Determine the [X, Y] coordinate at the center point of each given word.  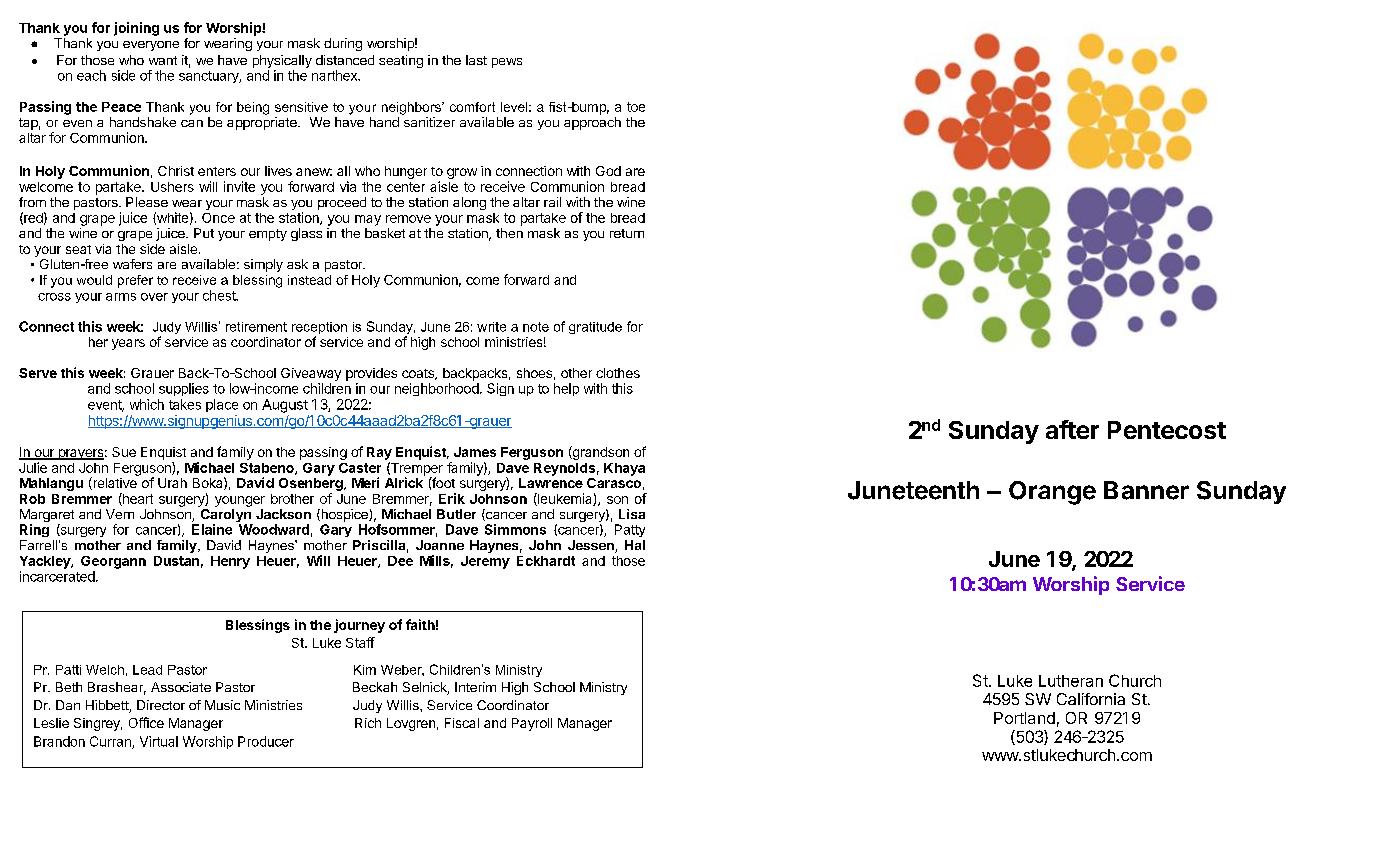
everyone [151, 46]
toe [636, 107]
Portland [1024, 718]
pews [507, 63]
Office [146, 722]
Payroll [532, 724]
